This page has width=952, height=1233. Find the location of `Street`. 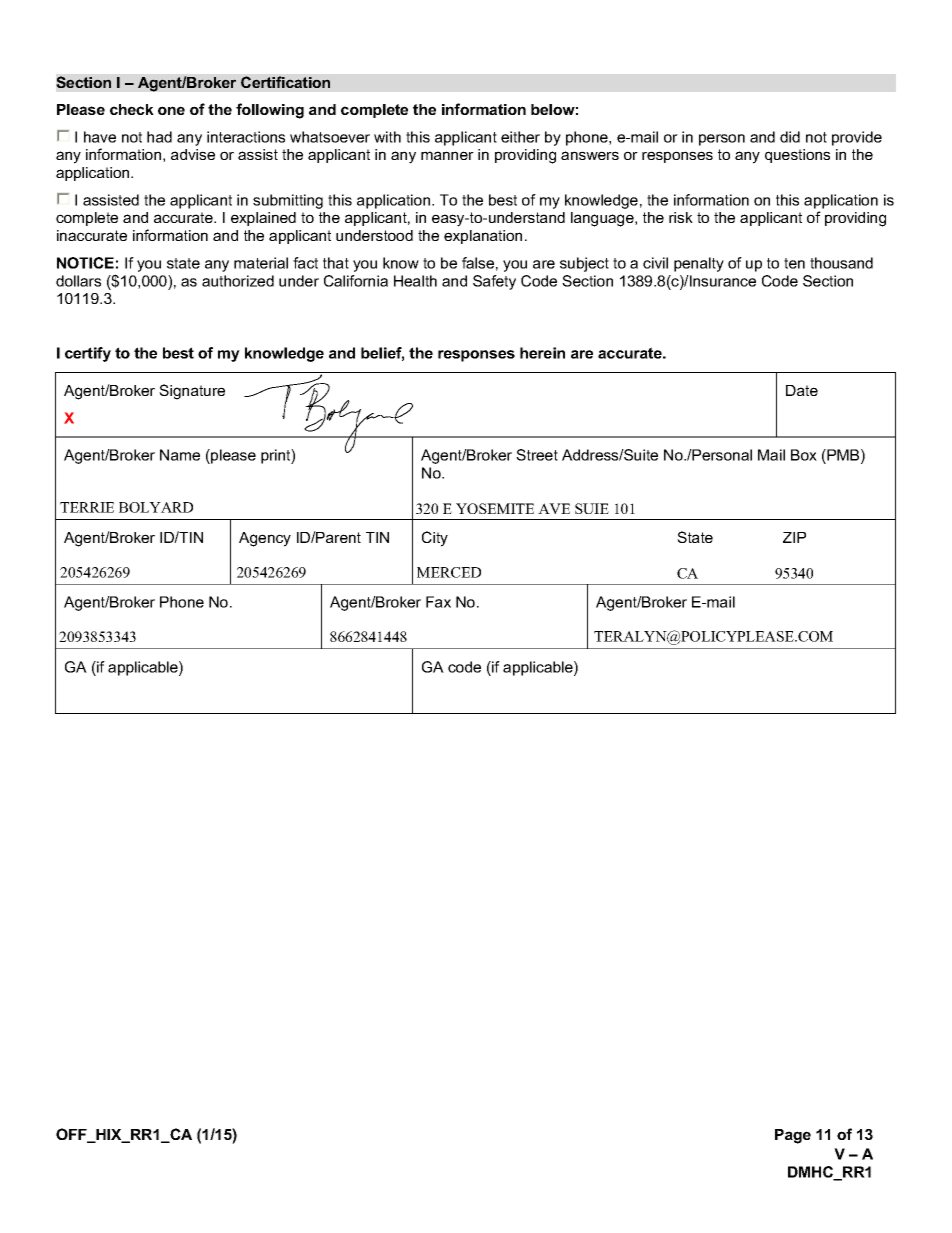

Street is located at coordinates (537, 455).
